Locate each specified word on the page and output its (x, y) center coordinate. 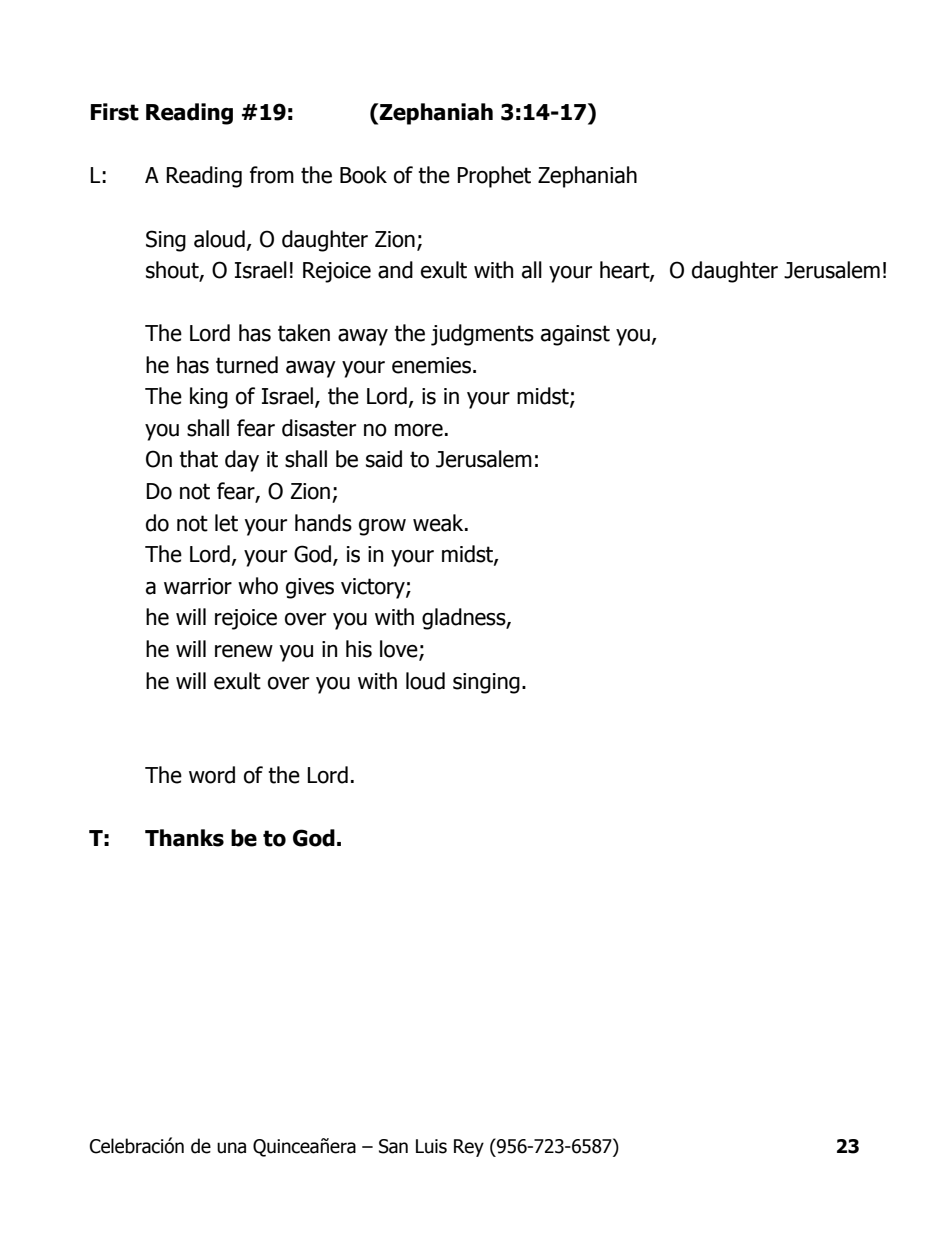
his (359, 649)
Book (363, 175)
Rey (469, 1148)
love (400, 650)
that (198, 459)
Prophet (494, 177)
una (231, 1148)
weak (439, 523)
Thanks (184, 838)
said (384, 459)
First (115, 112)
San (393, 1146)
